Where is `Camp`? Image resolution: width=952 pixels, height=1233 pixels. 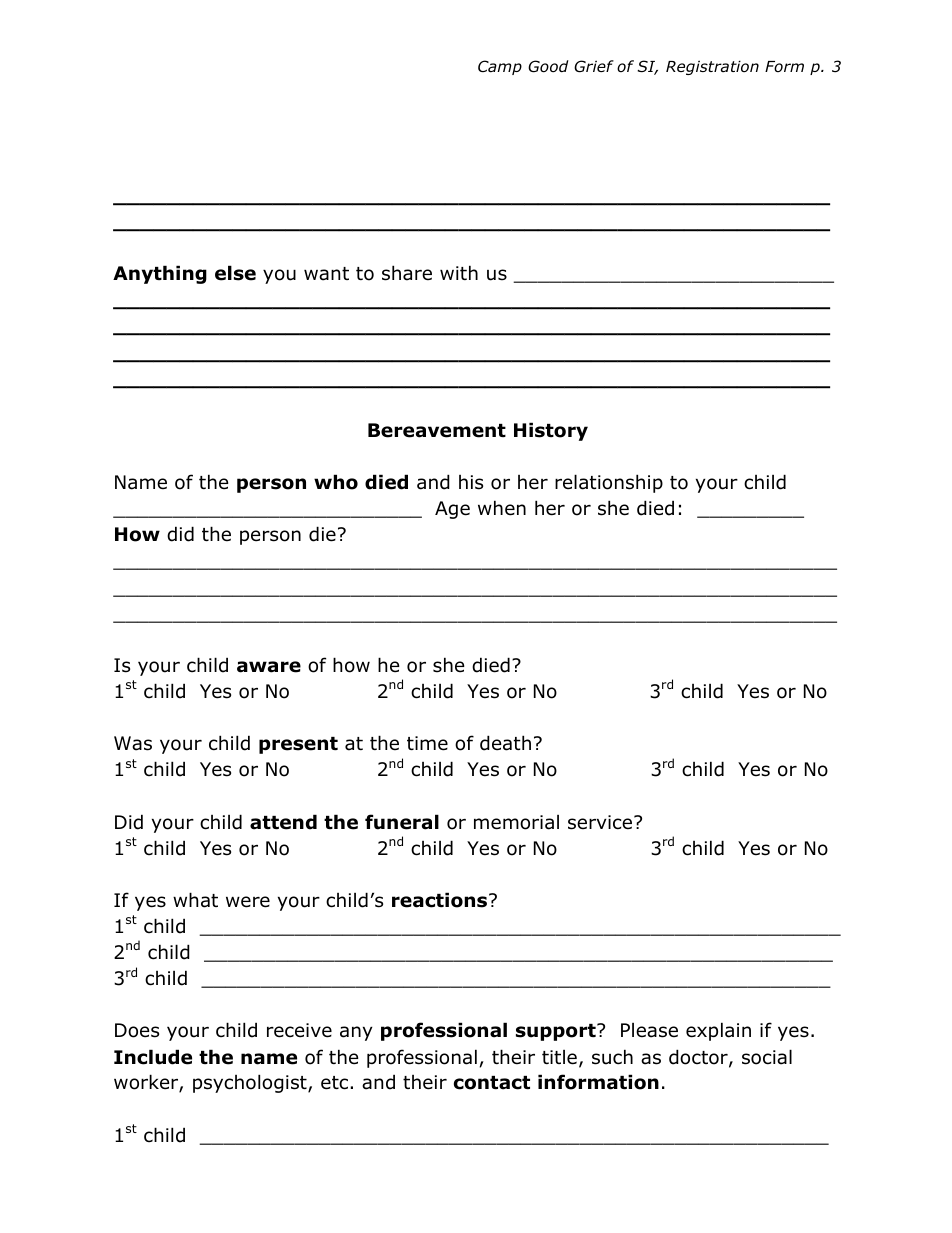 Camp is located at coordinates (500, 67).
